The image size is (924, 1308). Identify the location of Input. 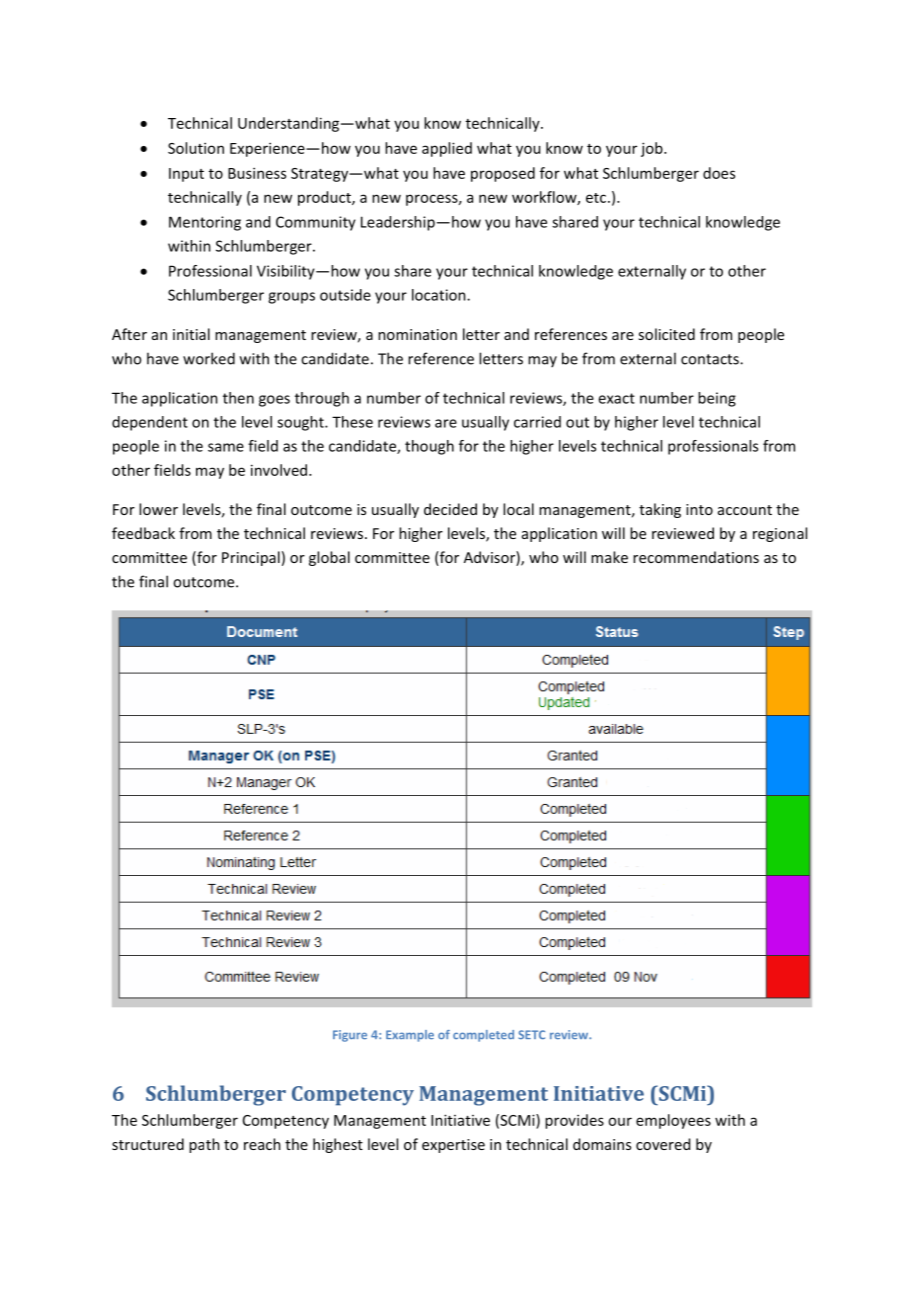
(186, 175).
